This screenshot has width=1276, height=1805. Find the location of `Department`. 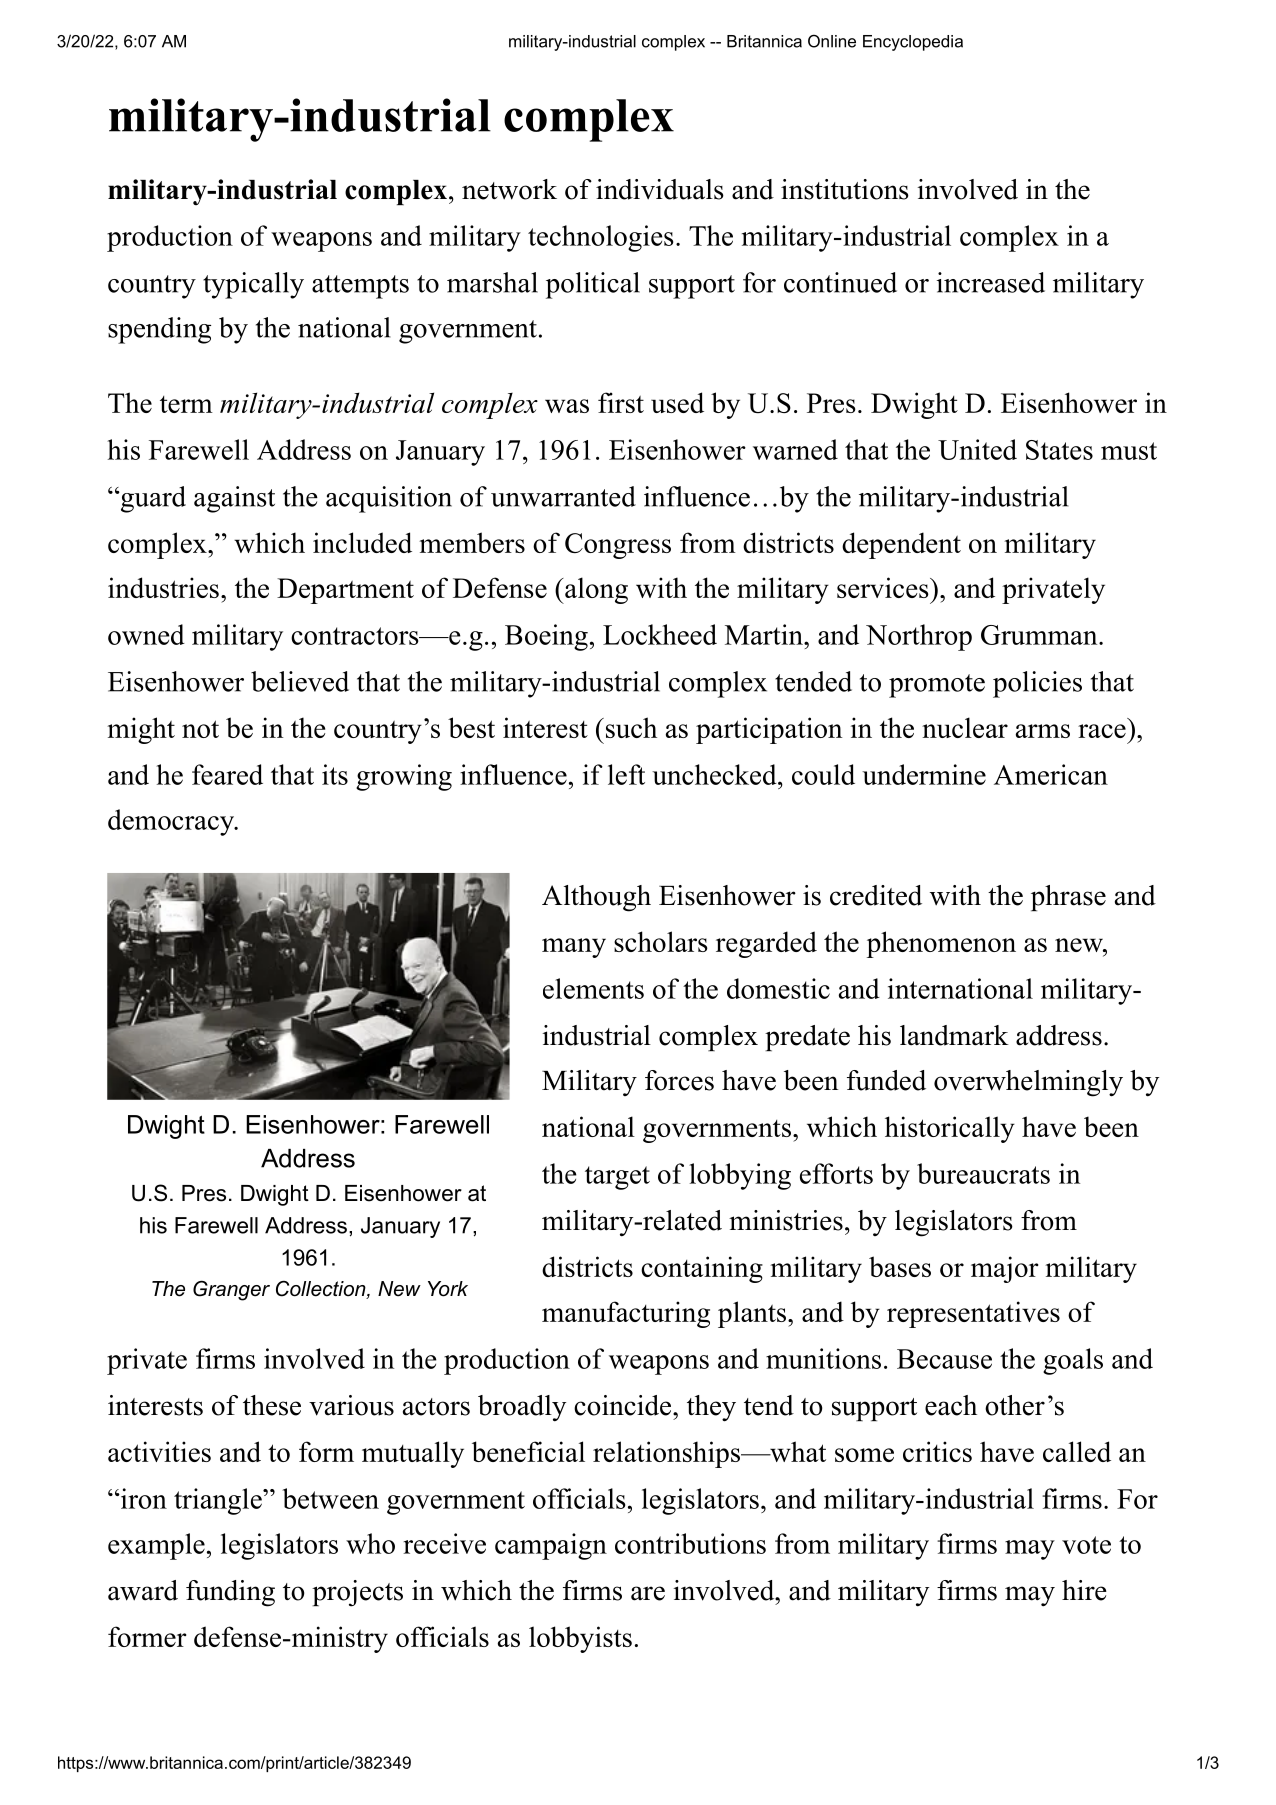

Department is located at coordinates (345, 591).
